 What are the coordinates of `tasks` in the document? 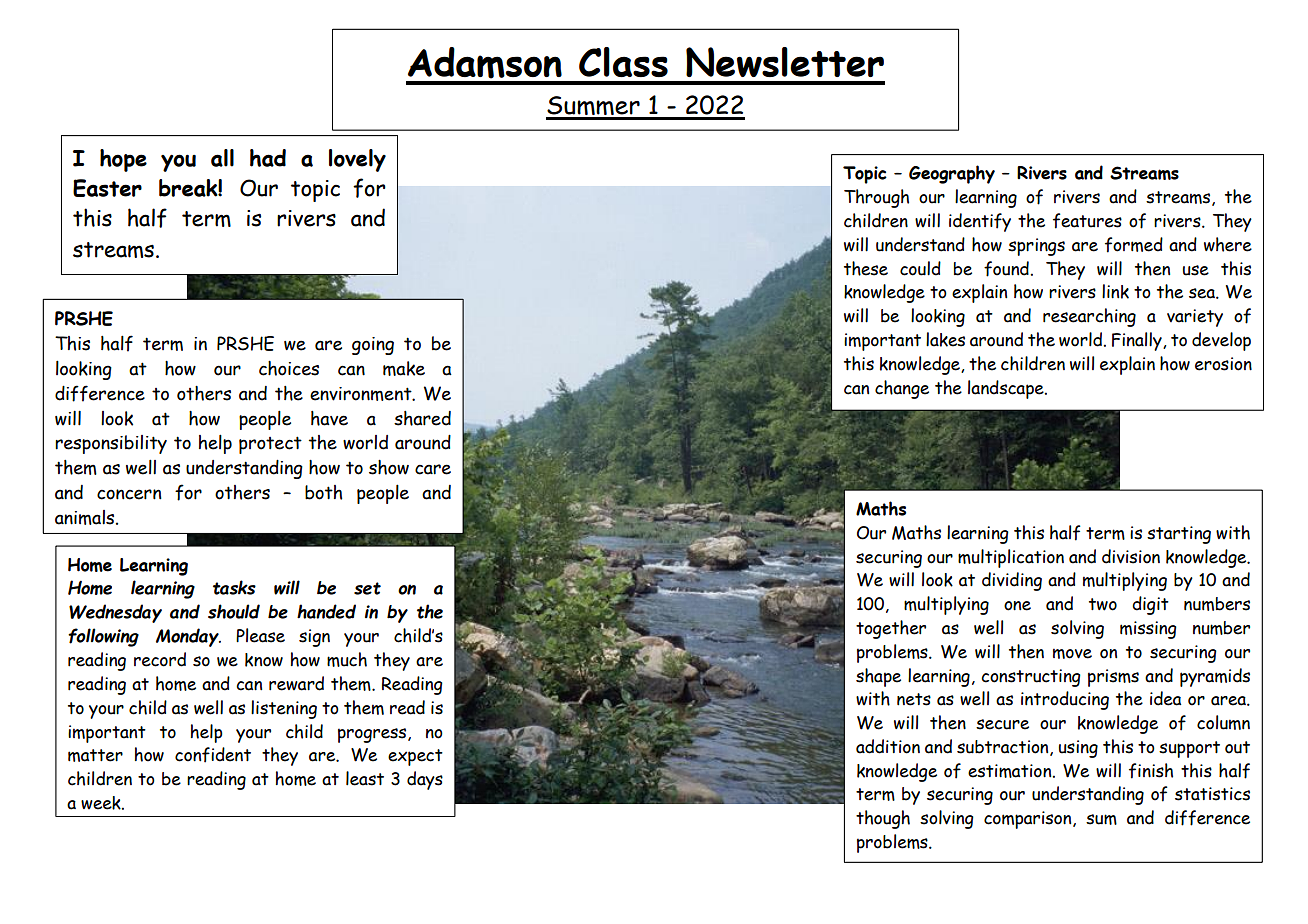 It's located at (234, 587).
